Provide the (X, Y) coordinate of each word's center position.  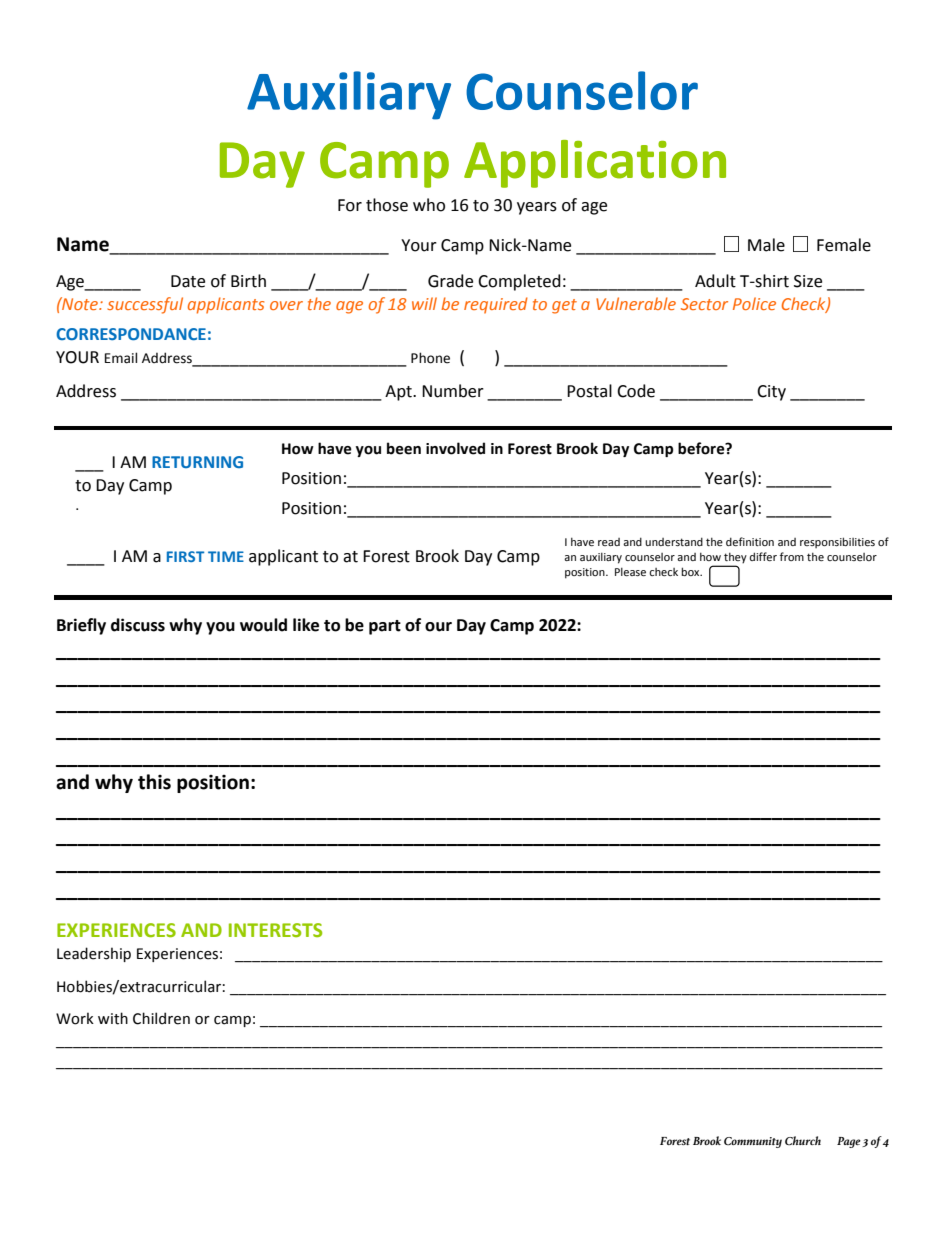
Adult (715, 281)
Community (753, 1142)
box (691, 571)
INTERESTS (275, 930)
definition (750, 541)
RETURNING (197, 462)
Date (188, 281)
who (429, 205)
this (154, 782)
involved (455, 448)
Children (161, 1018)
